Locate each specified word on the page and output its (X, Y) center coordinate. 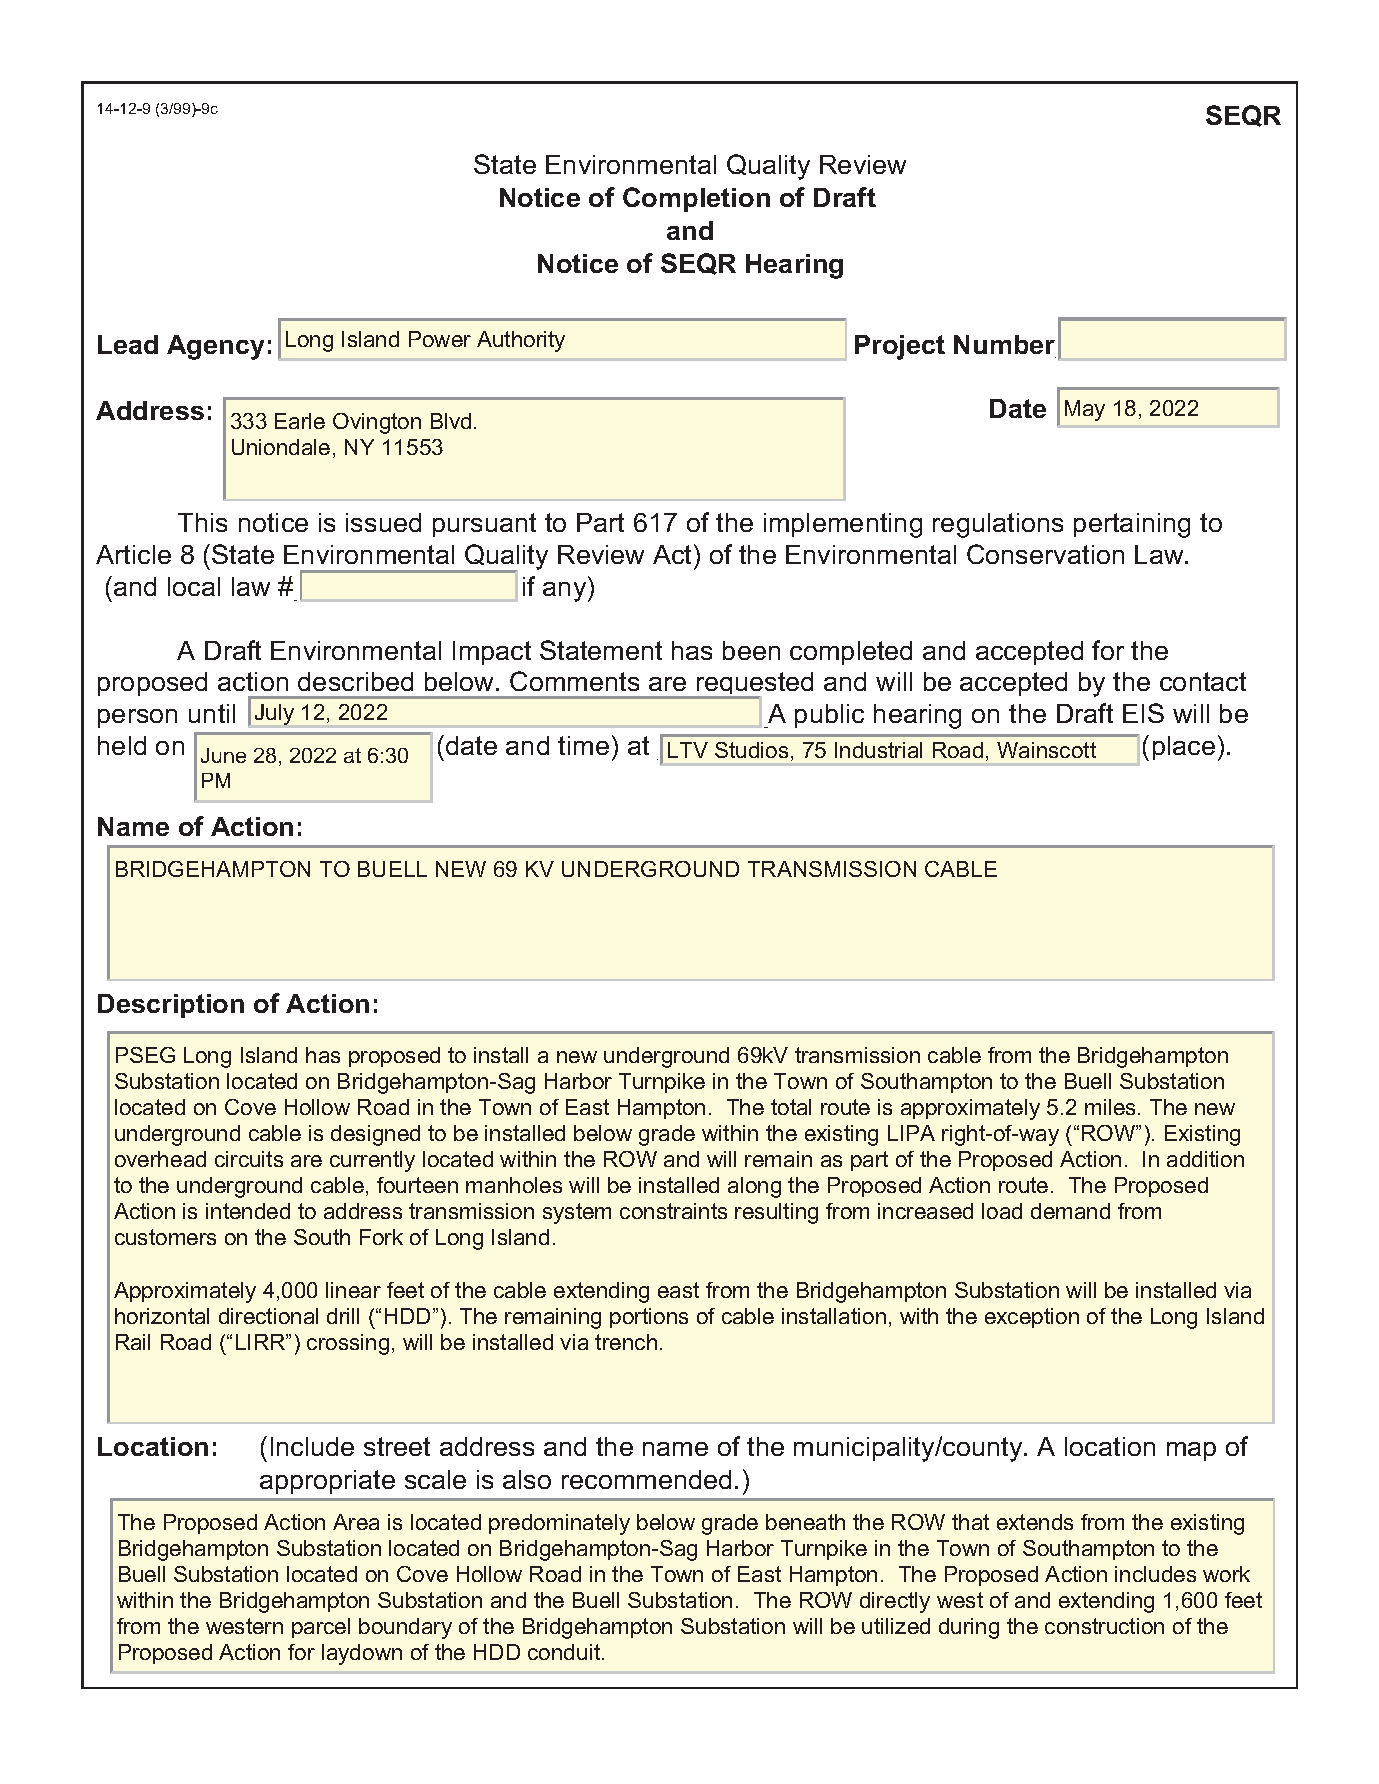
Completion (696, 199)
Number (1004, 344)
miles (1110, 1107)
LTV (688, 750)
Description (171, 1006)
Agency (215, 347)
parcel (321, 1628)
